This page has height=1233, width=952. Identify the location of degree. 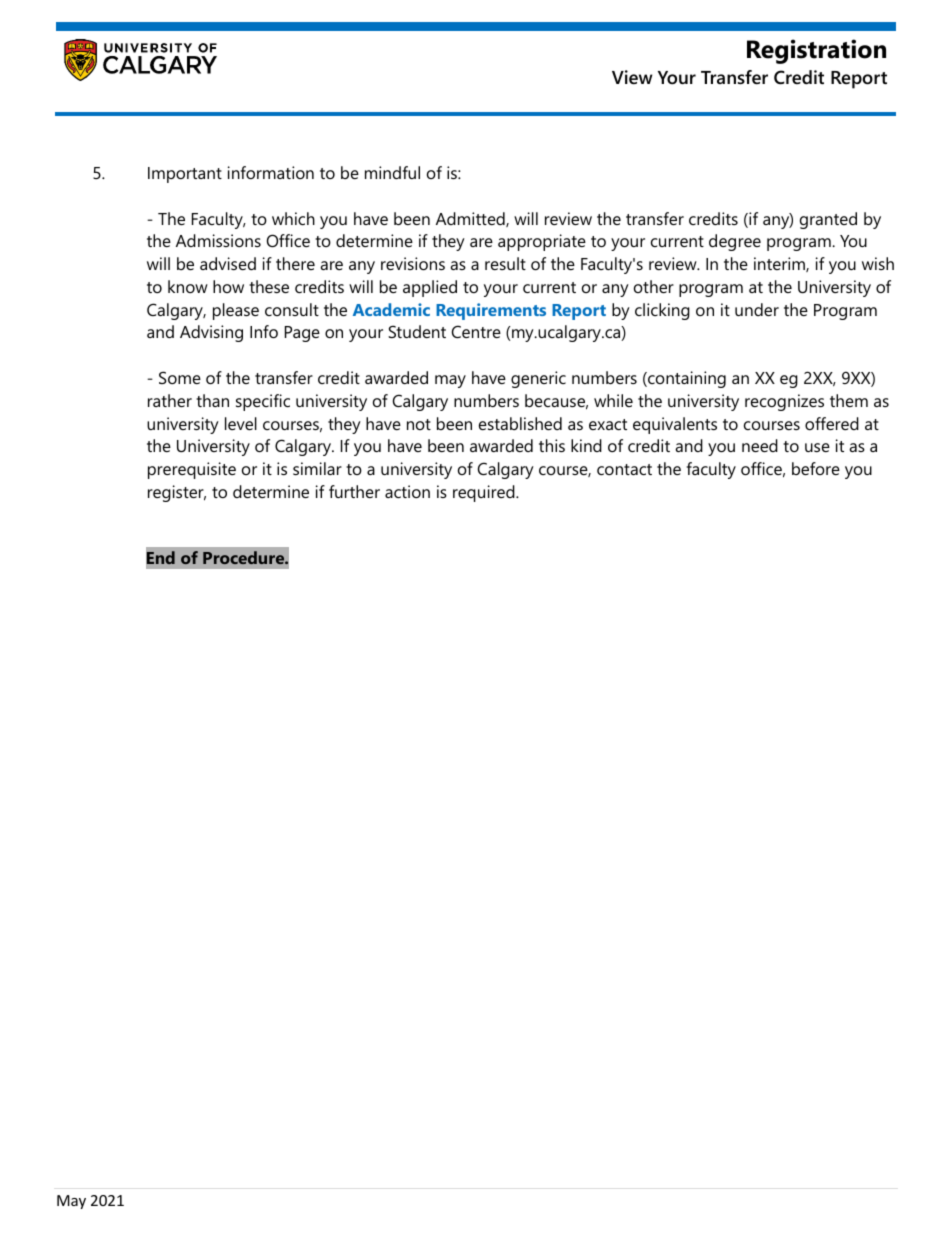
(735, 242).
